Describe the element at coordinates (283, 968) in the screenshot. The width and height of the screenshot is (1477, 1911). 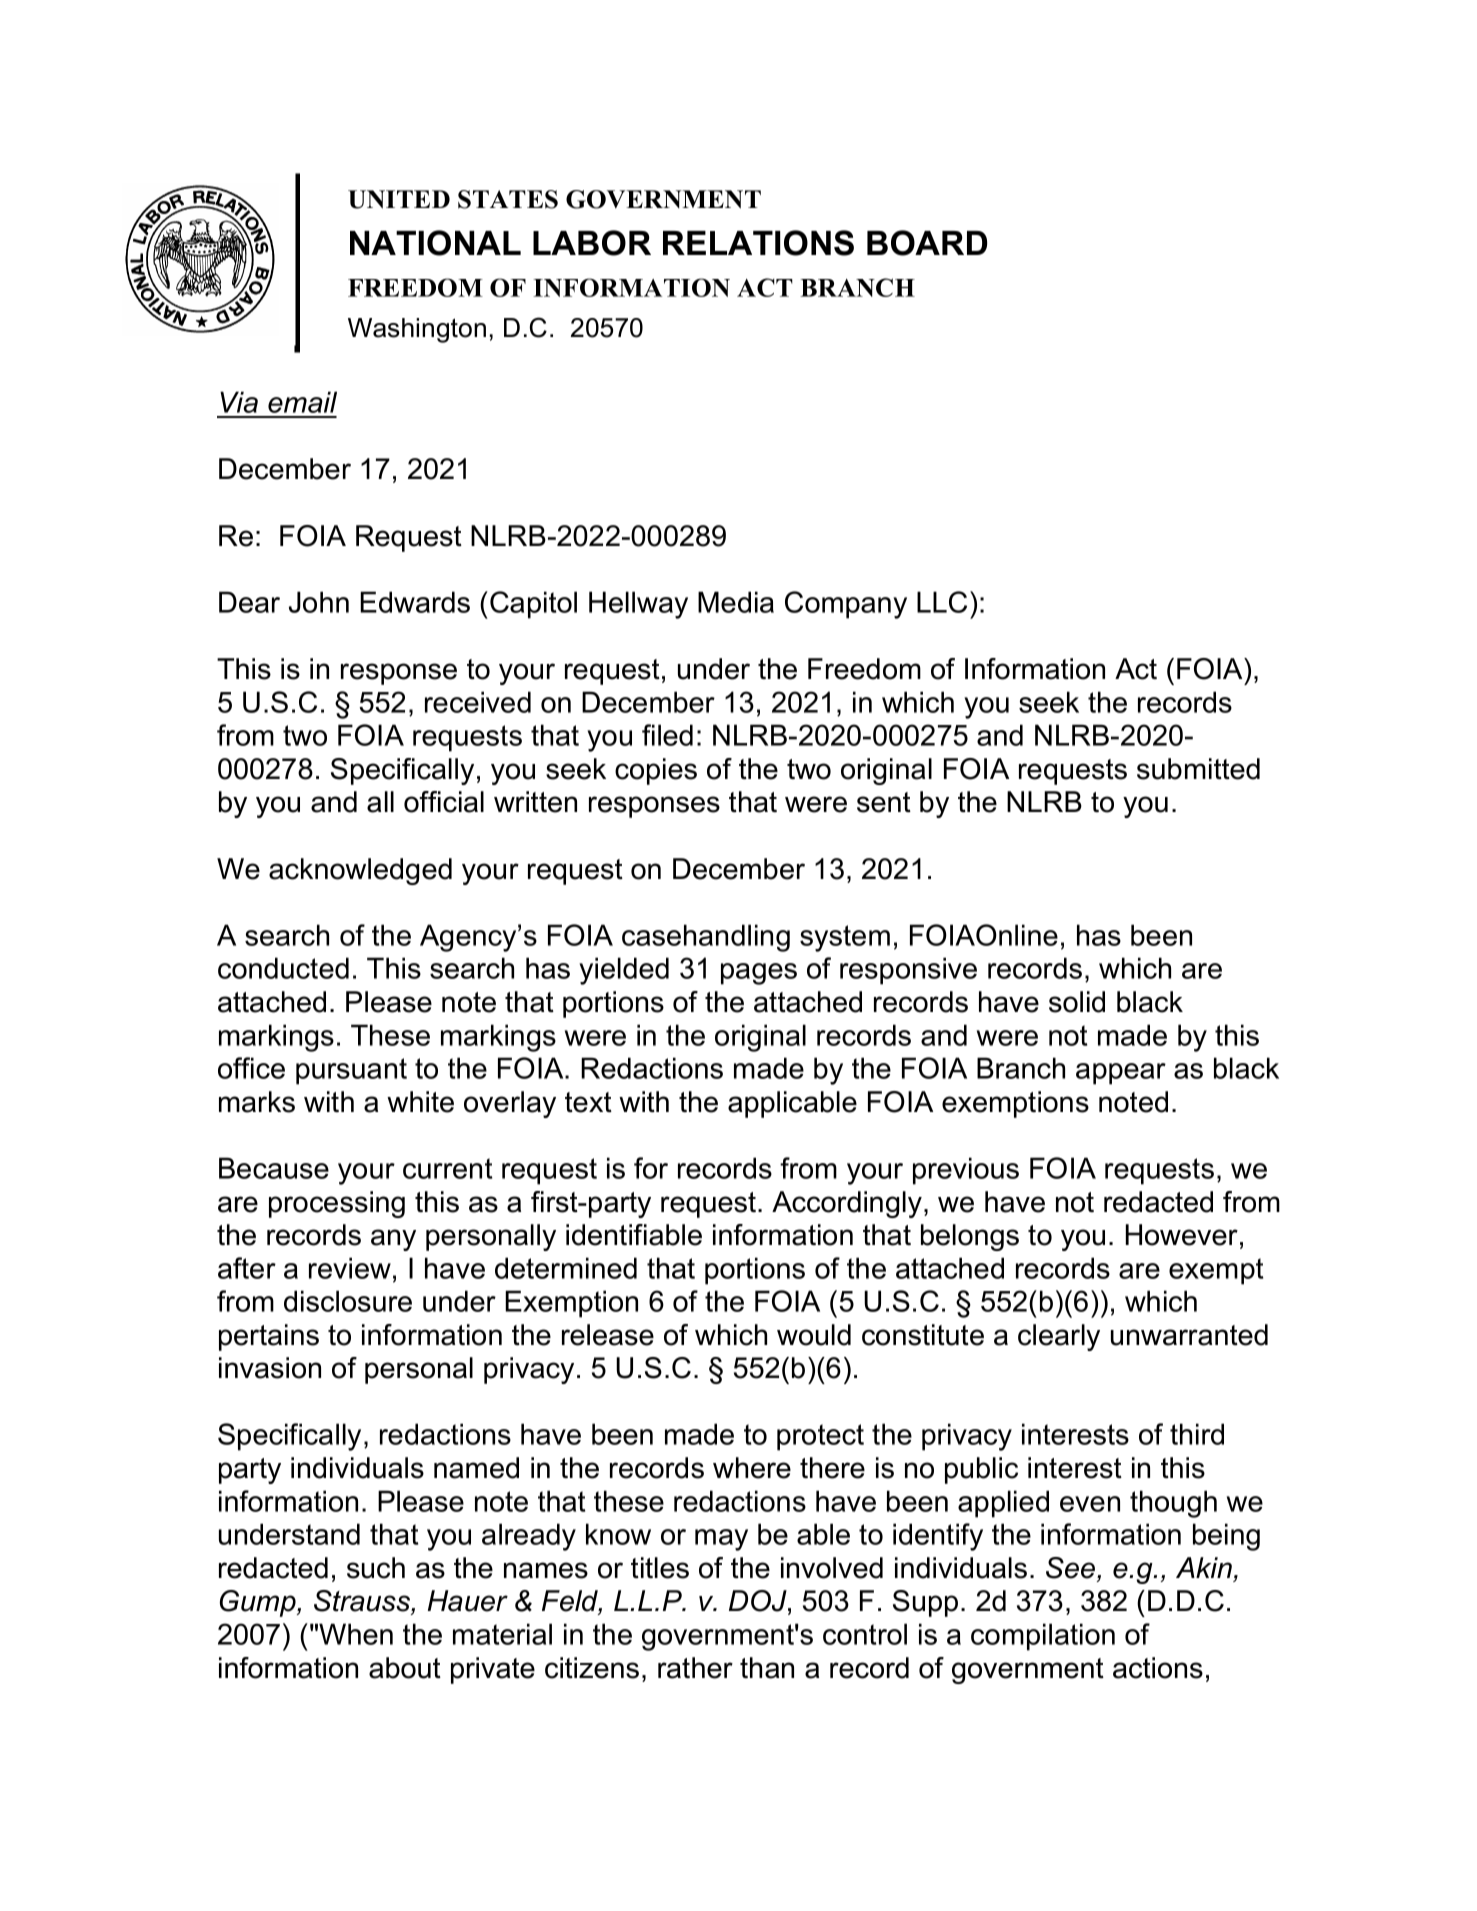
I see `conducted` at that location.
